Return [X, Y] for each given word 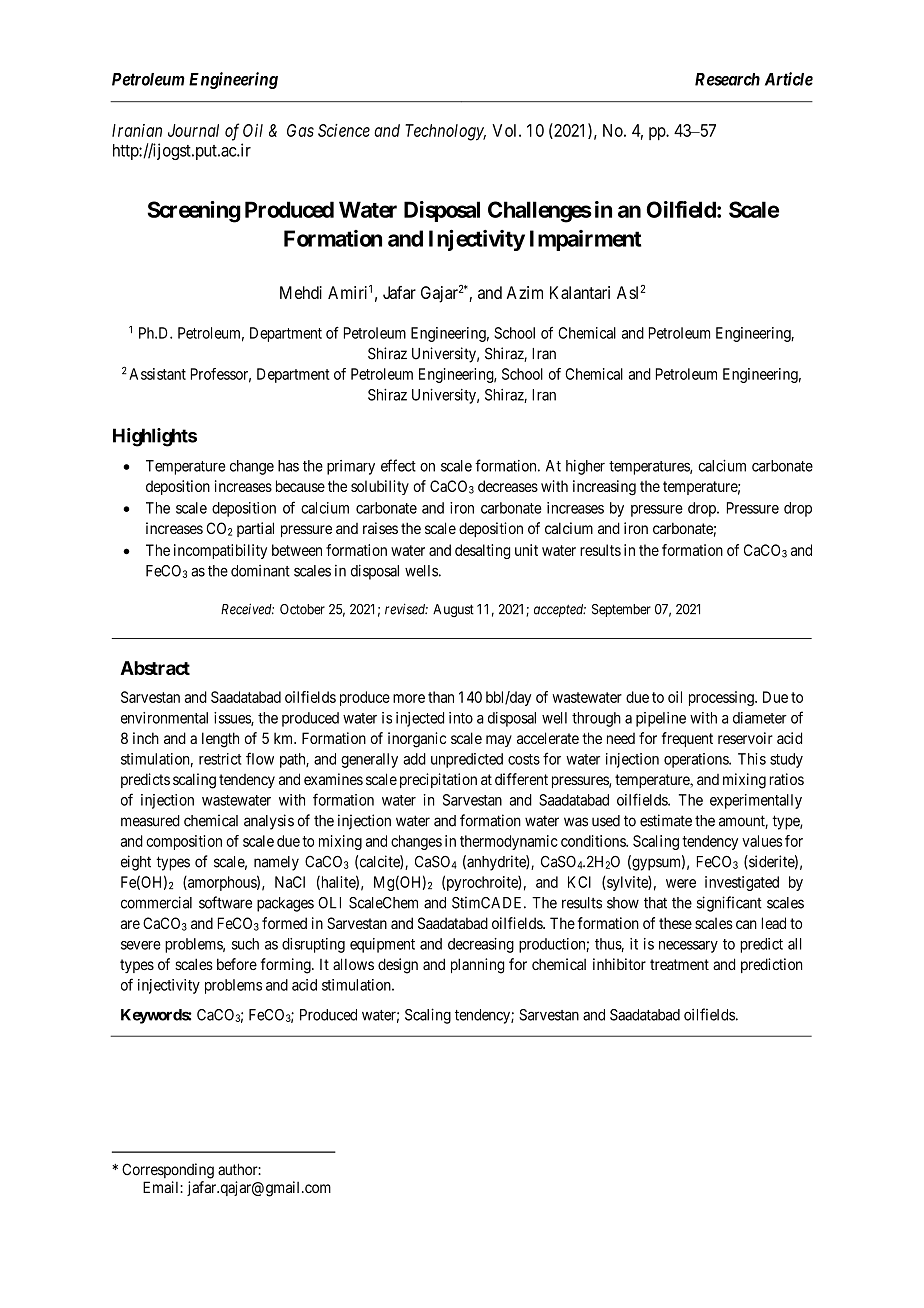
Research [727, 79]
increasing [604, 488]
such [245, 944]
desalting [482, 551]
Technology [445, 132]
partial [255, 529]
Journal [193, 130]
